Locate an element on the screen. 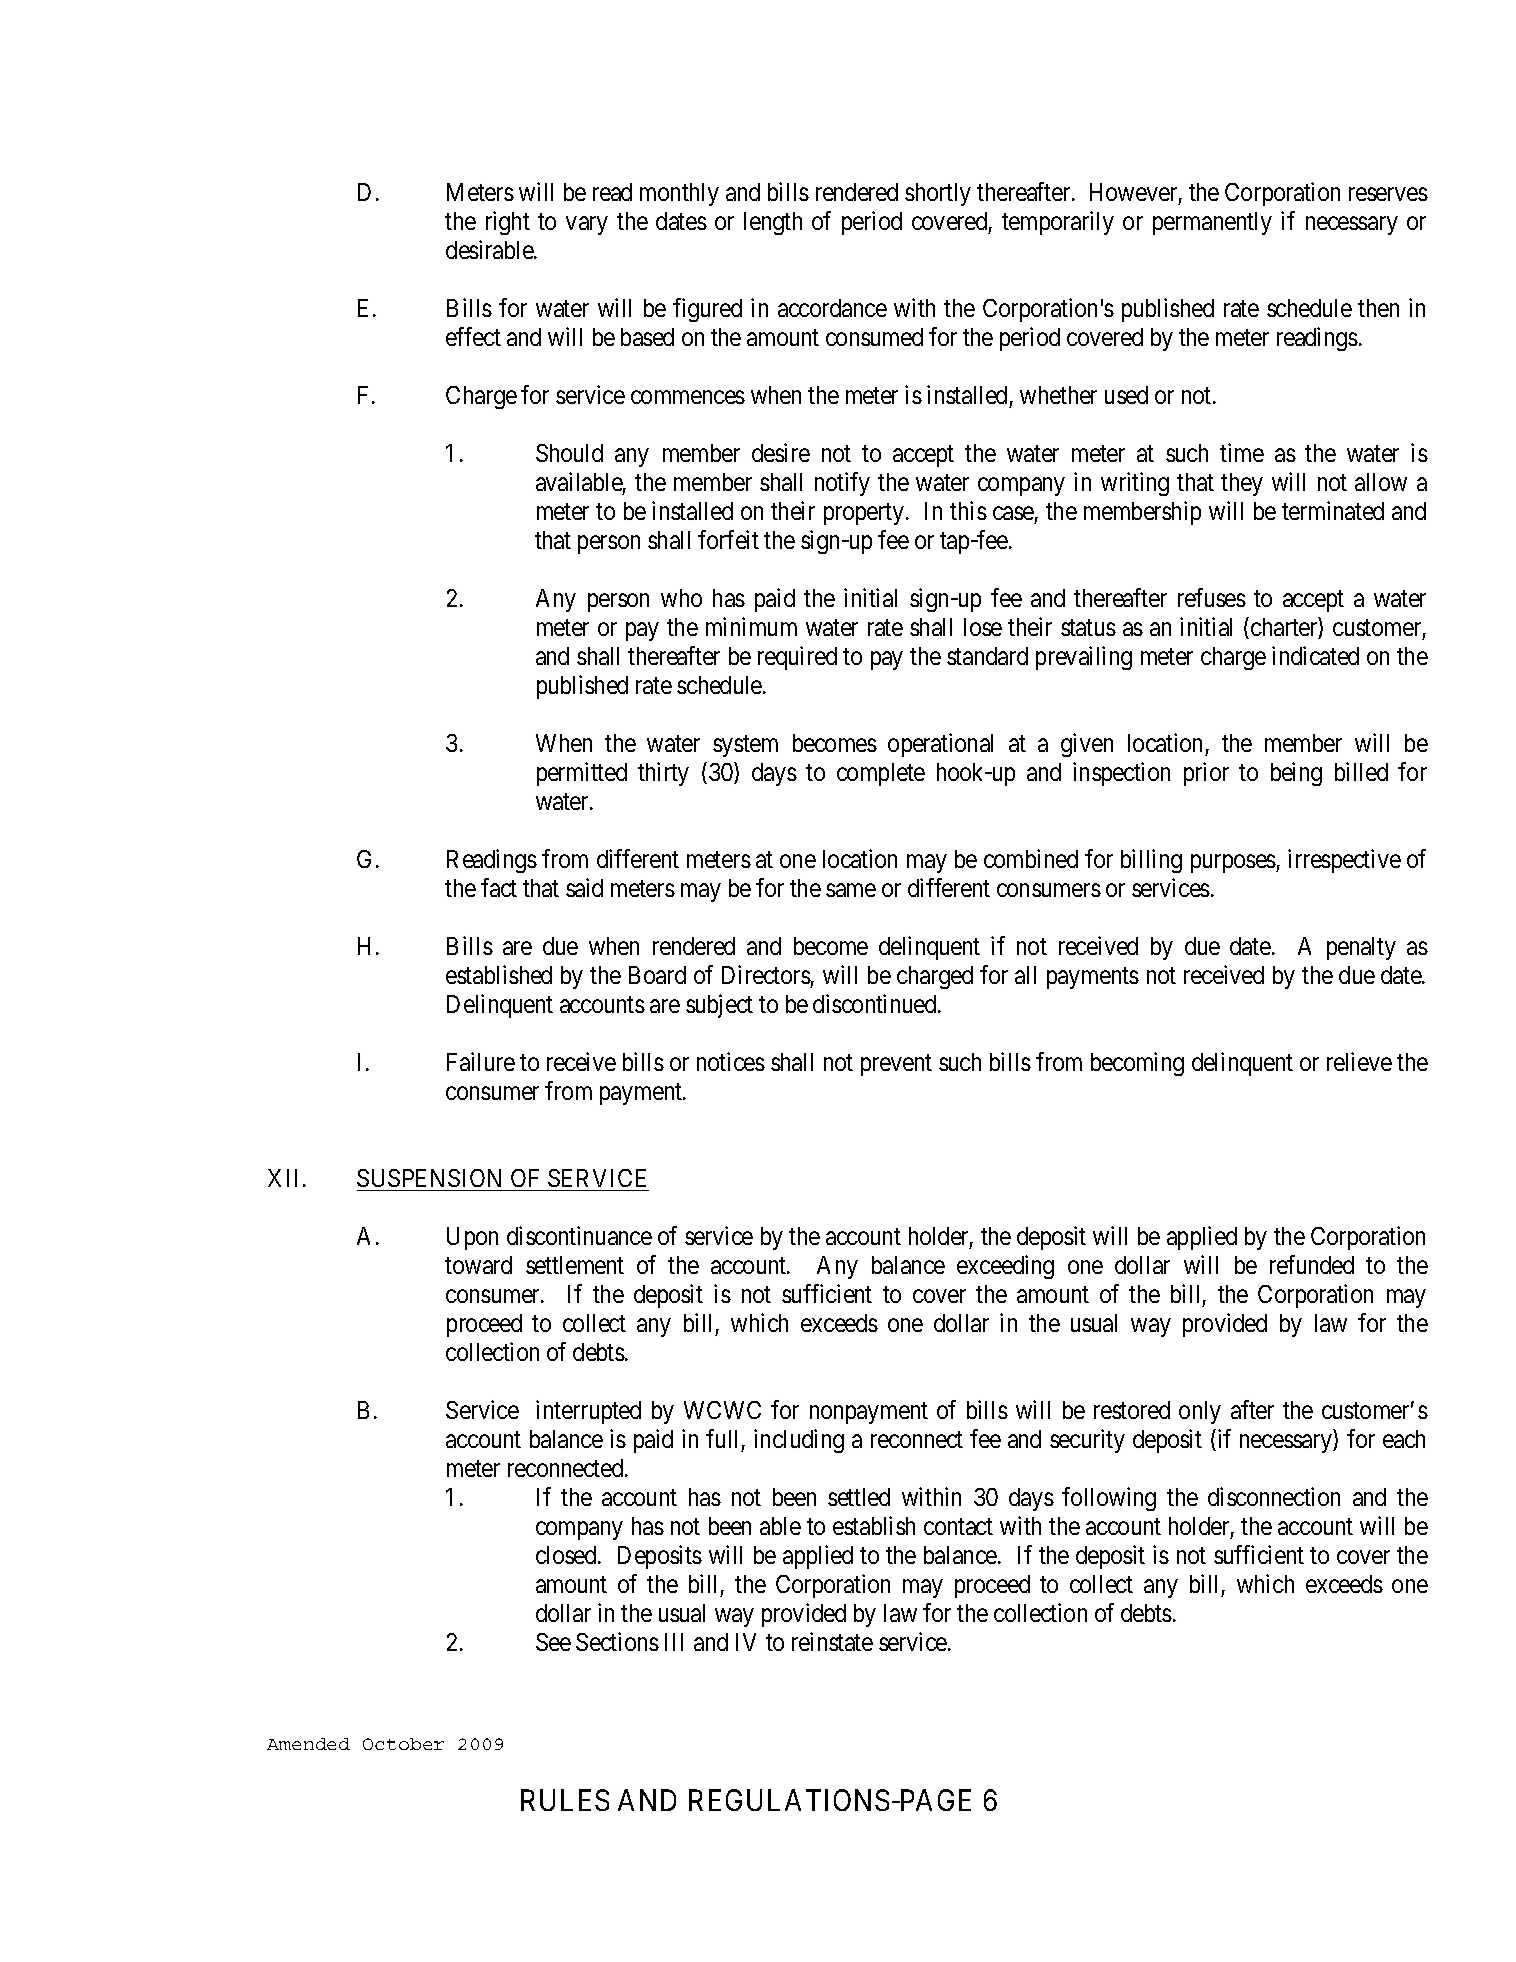 The height and width of the screenshot is (1962, 1516). purposes is located at coordinates (1234, 864).
